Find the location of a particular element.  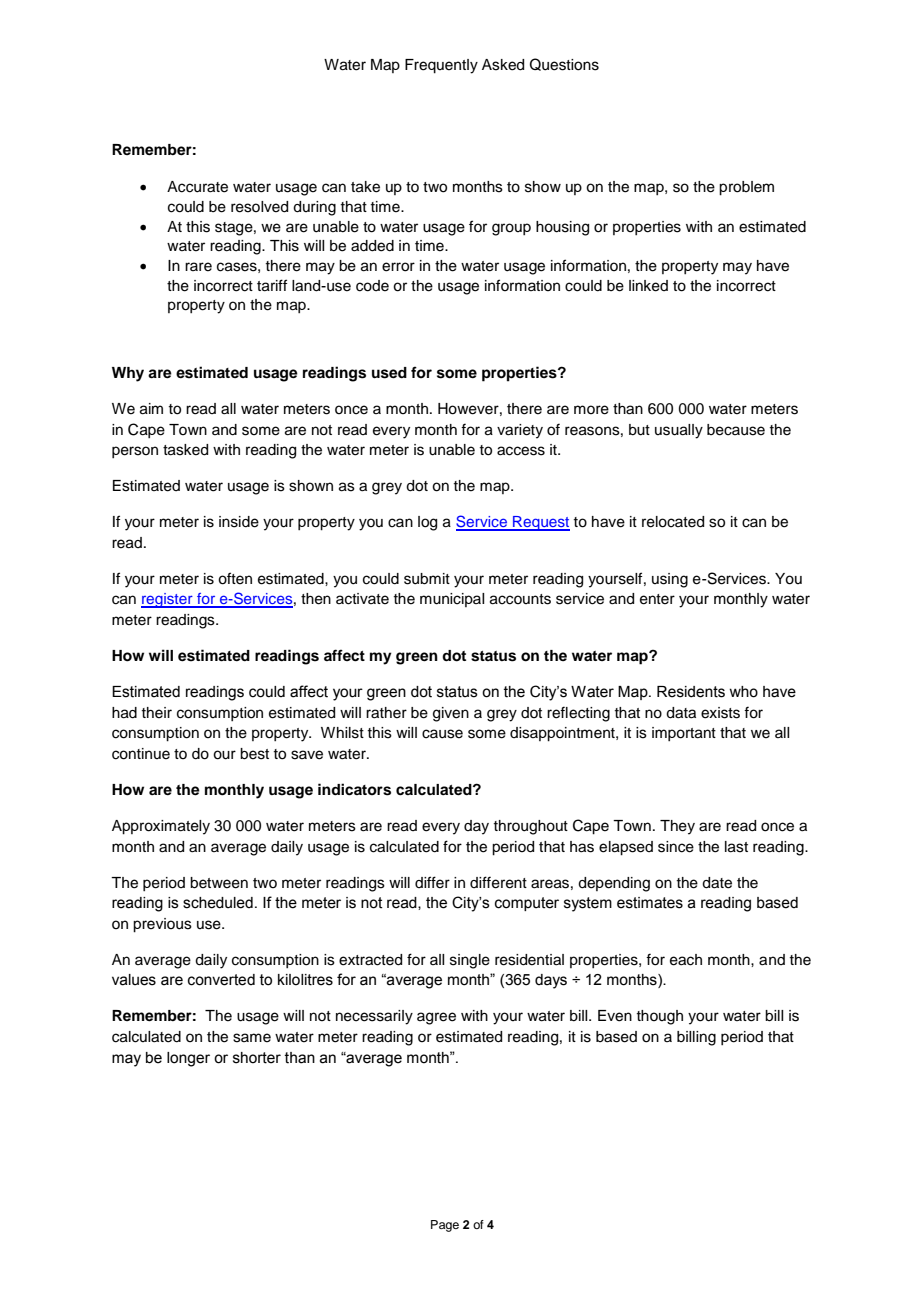

Accurate is located at coordinates (197, 187).
